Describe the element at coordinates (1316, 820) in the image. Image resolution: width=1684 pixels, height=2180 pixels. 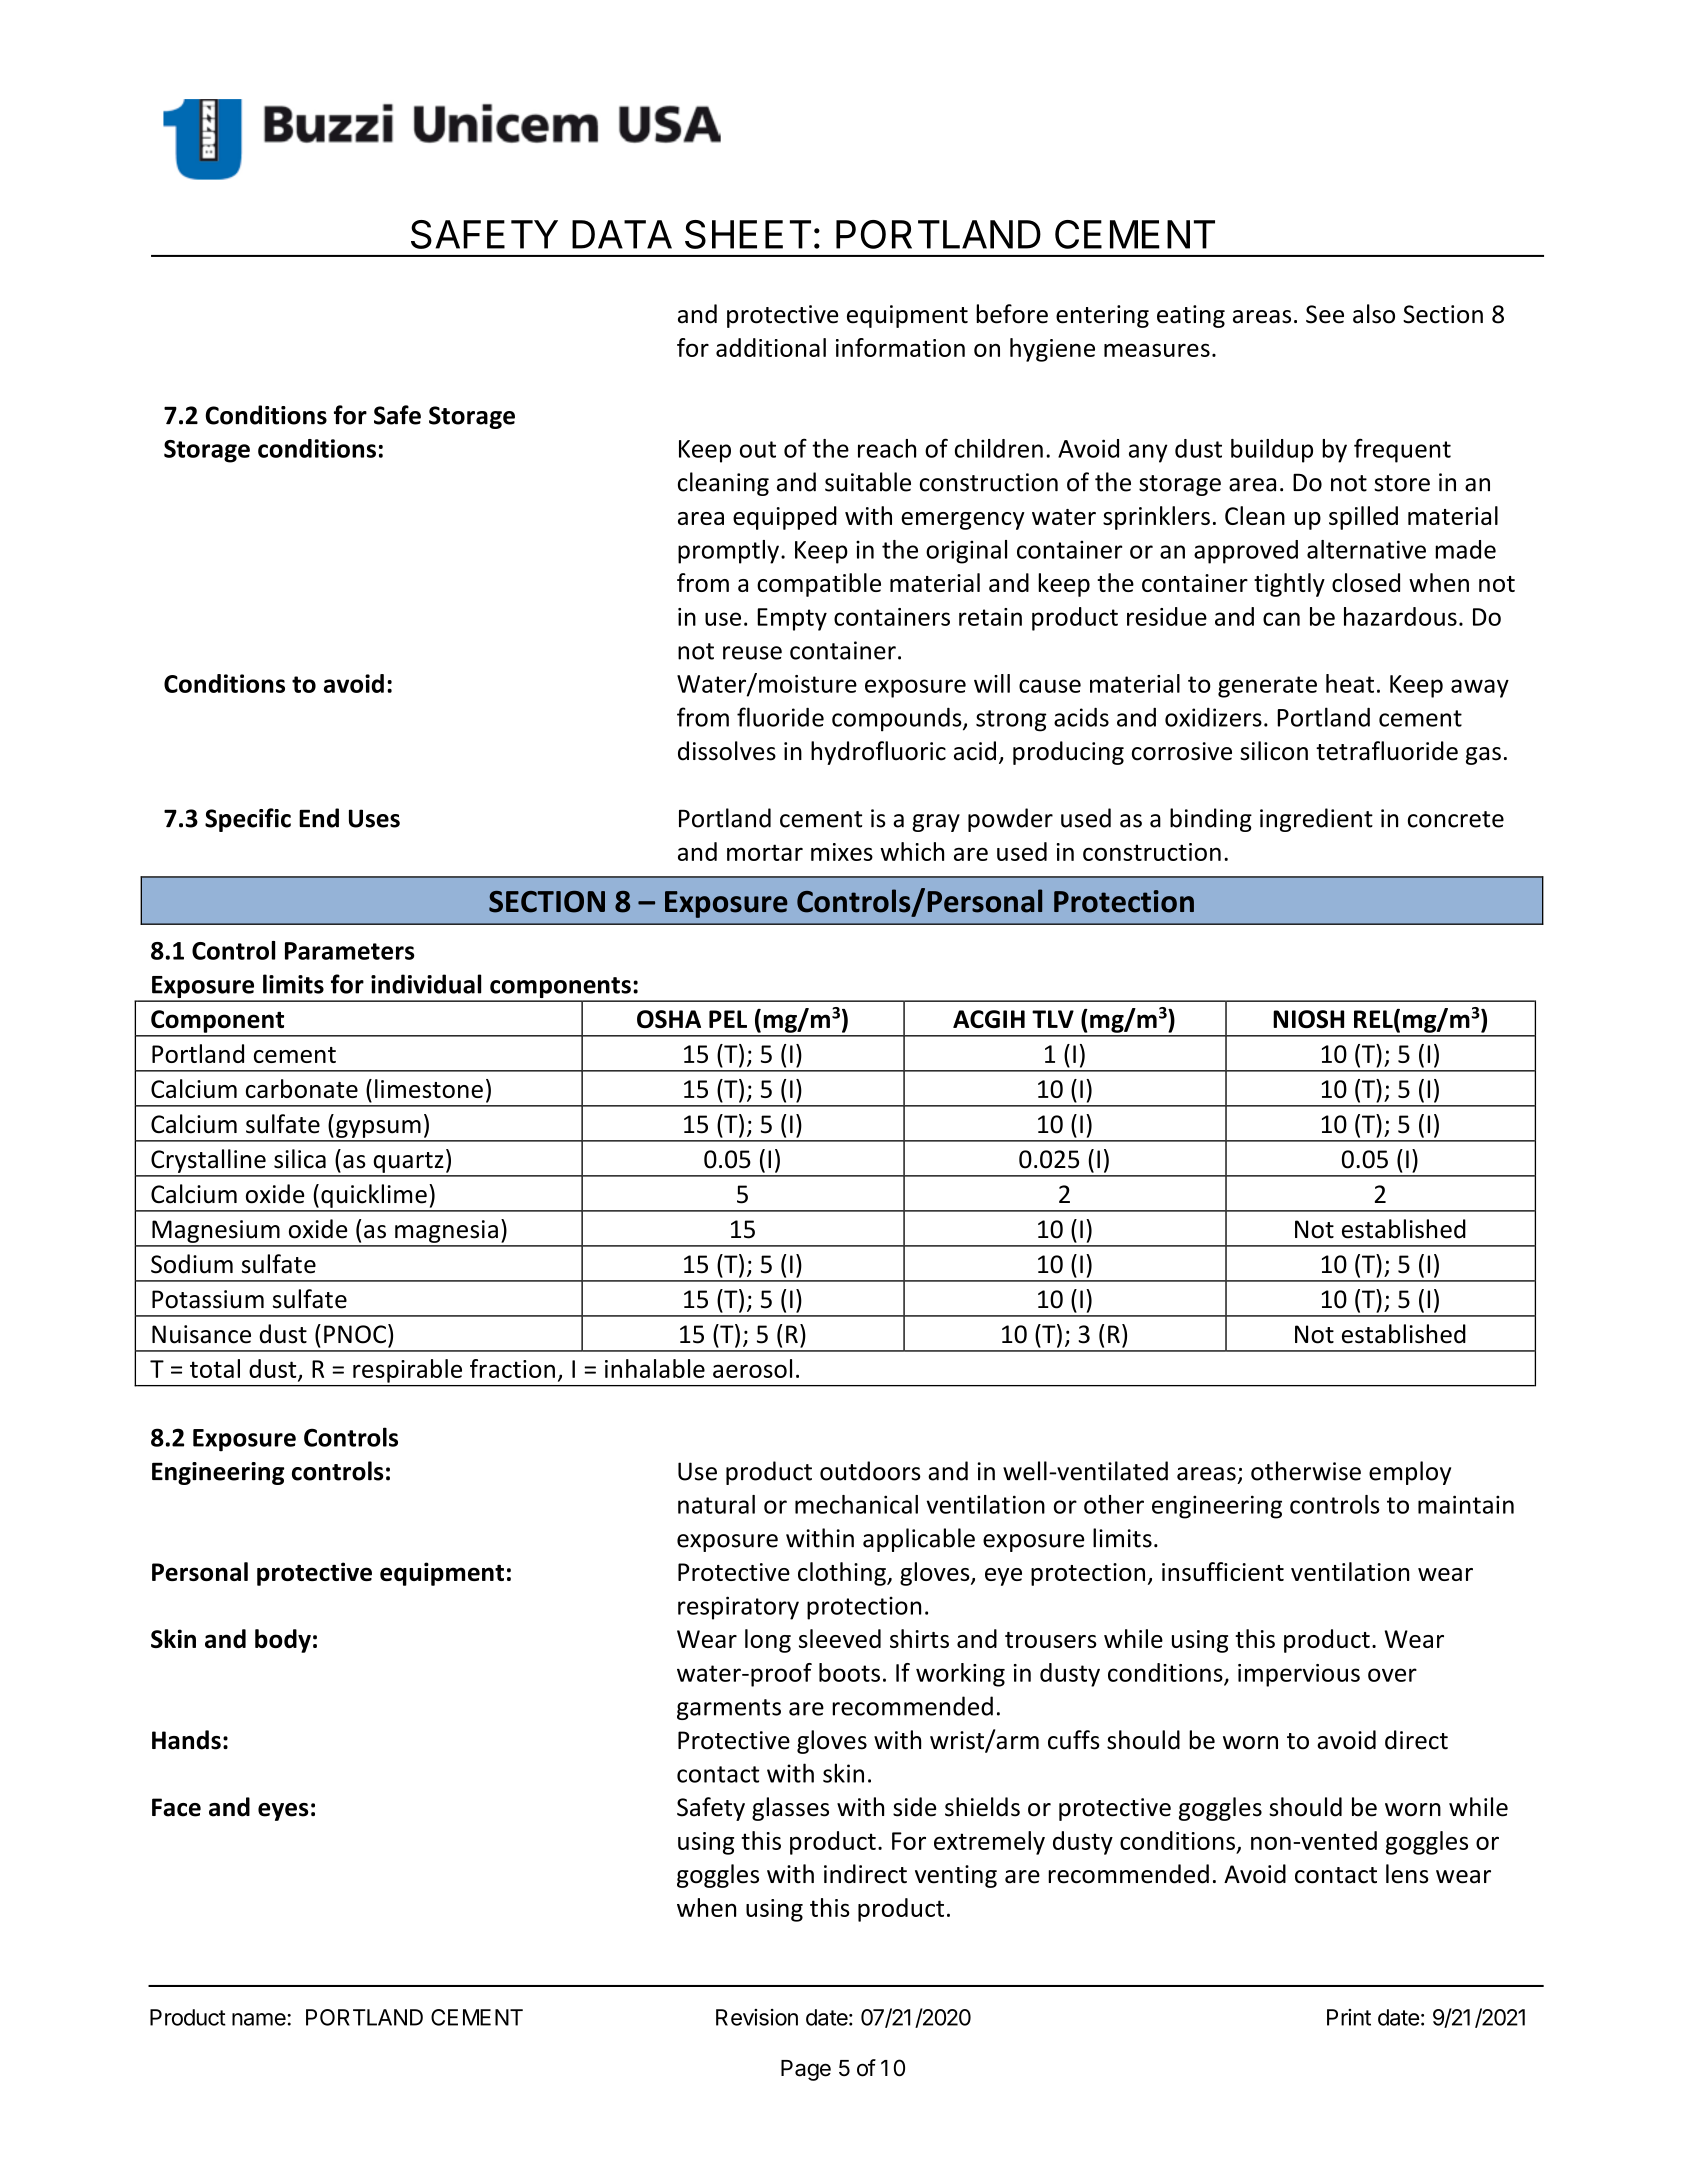
I see `ingredient` at that location.
